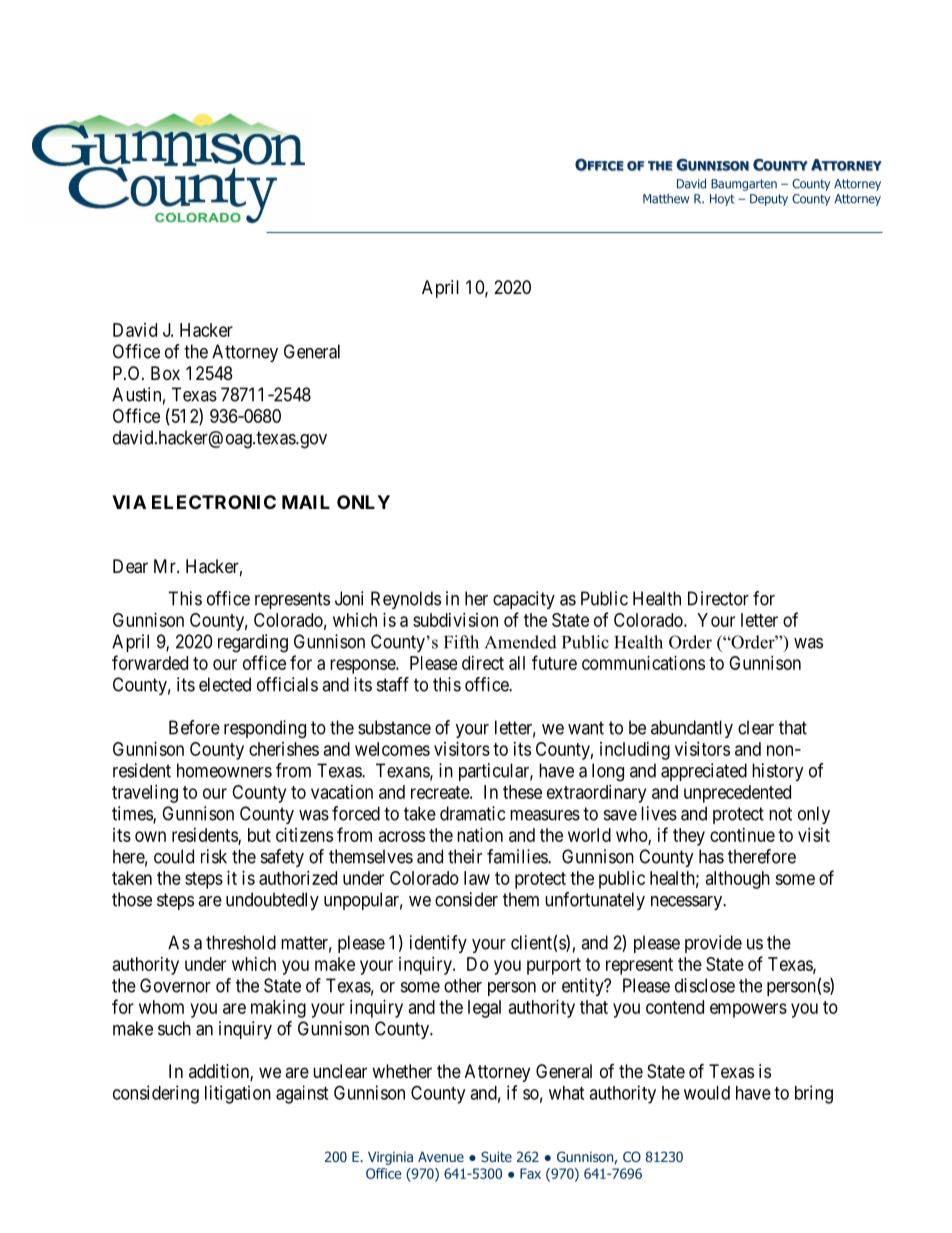  I want to click on capacity, so click(524, 600).
